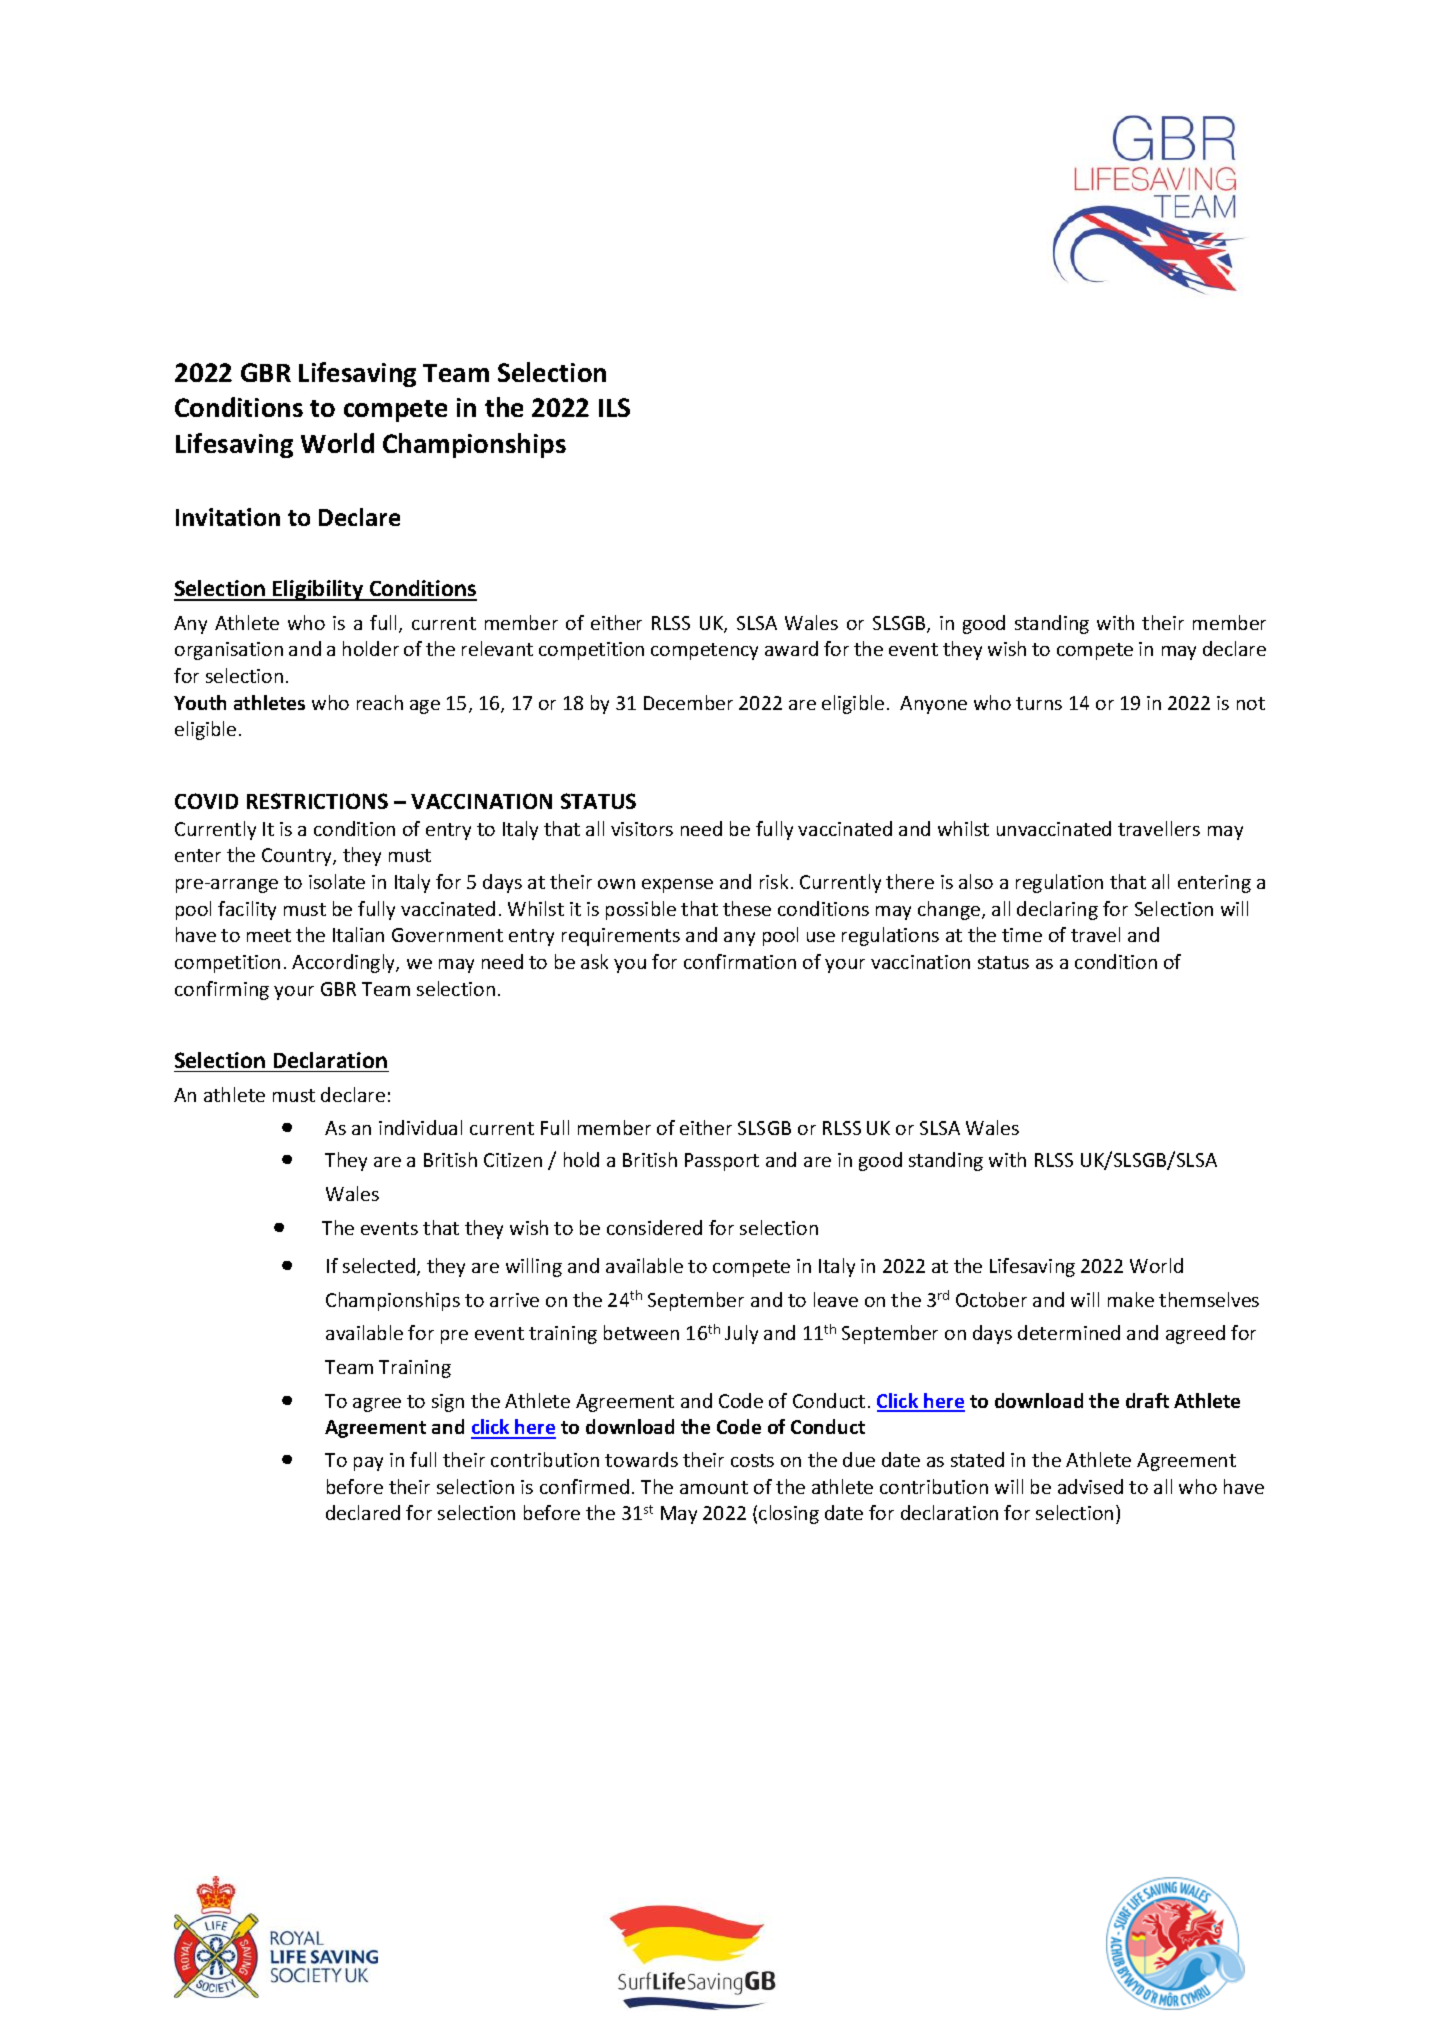 The width and height of the page is (1442, 2039). Describe the element at coordinates (1039, 703) in the page. I see `turns` at that location.
